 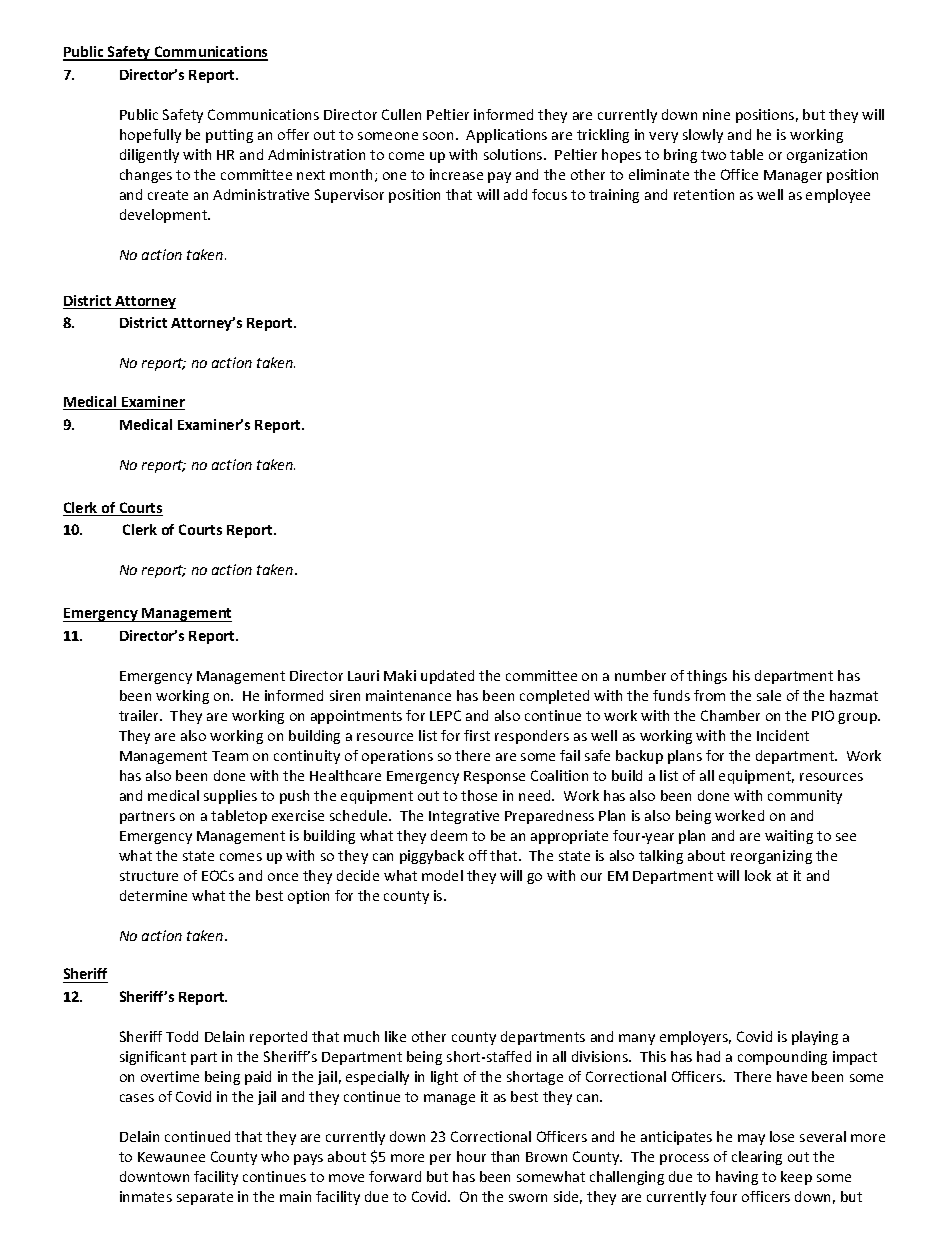 What do you see at coordinates (229, 136) in the screenshot?
I see `putting` at bounding box center [229, 136].
